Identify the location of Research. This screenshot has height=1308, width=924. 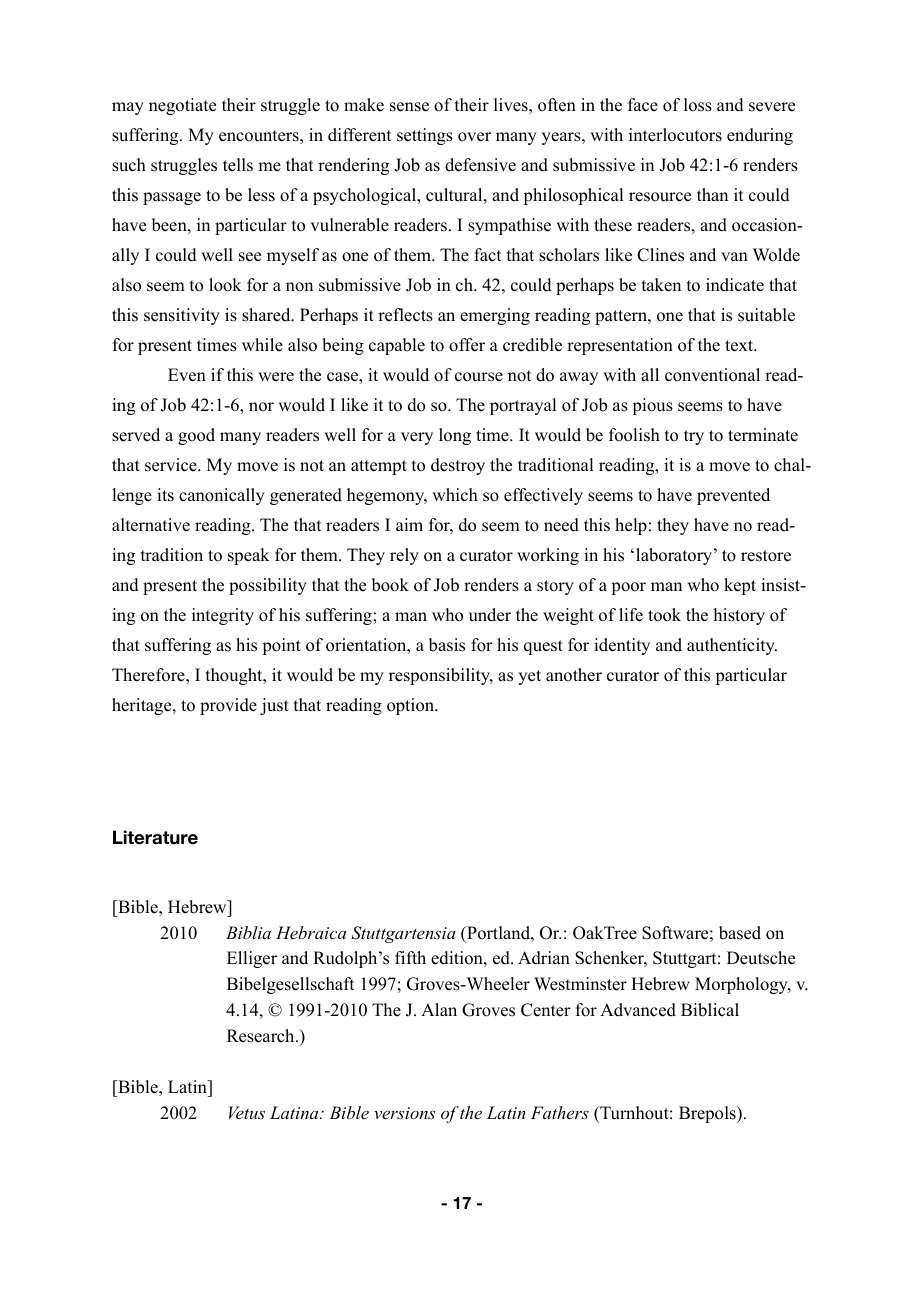
(262, 1036).
